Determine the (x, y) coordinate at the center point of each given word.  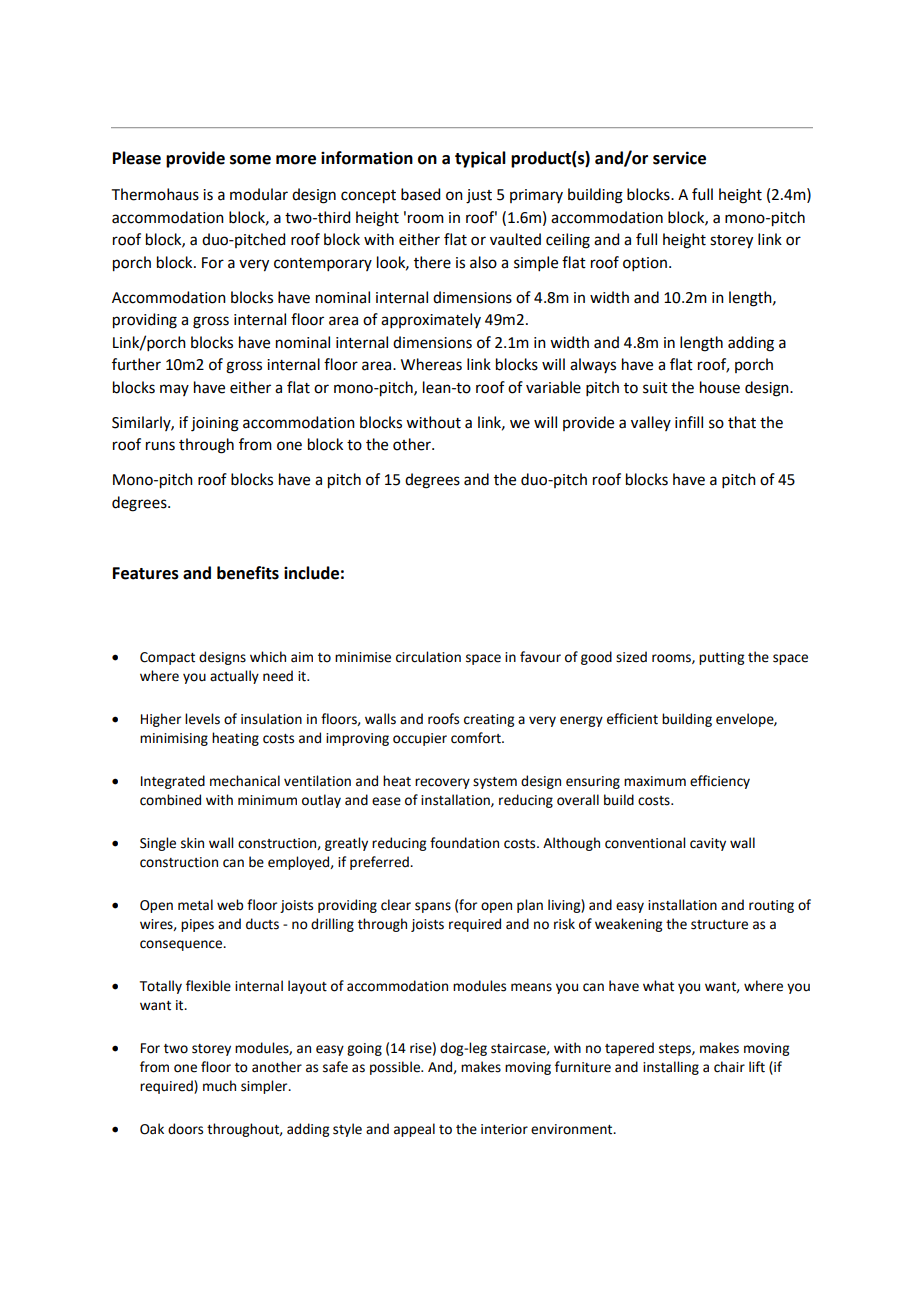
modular (259, 194)
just (479, 196)
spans (433, 907)
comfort (477, 738)
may (174, 390)
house (720, 387)
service (679, 158)
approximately (431, 320)
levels (202, 719)
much (219, 1086)
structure (719, 925)
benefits (248, 573)
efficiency (720, 782)
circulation (428, 657)
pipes (197, 925)
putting (721, 658)
